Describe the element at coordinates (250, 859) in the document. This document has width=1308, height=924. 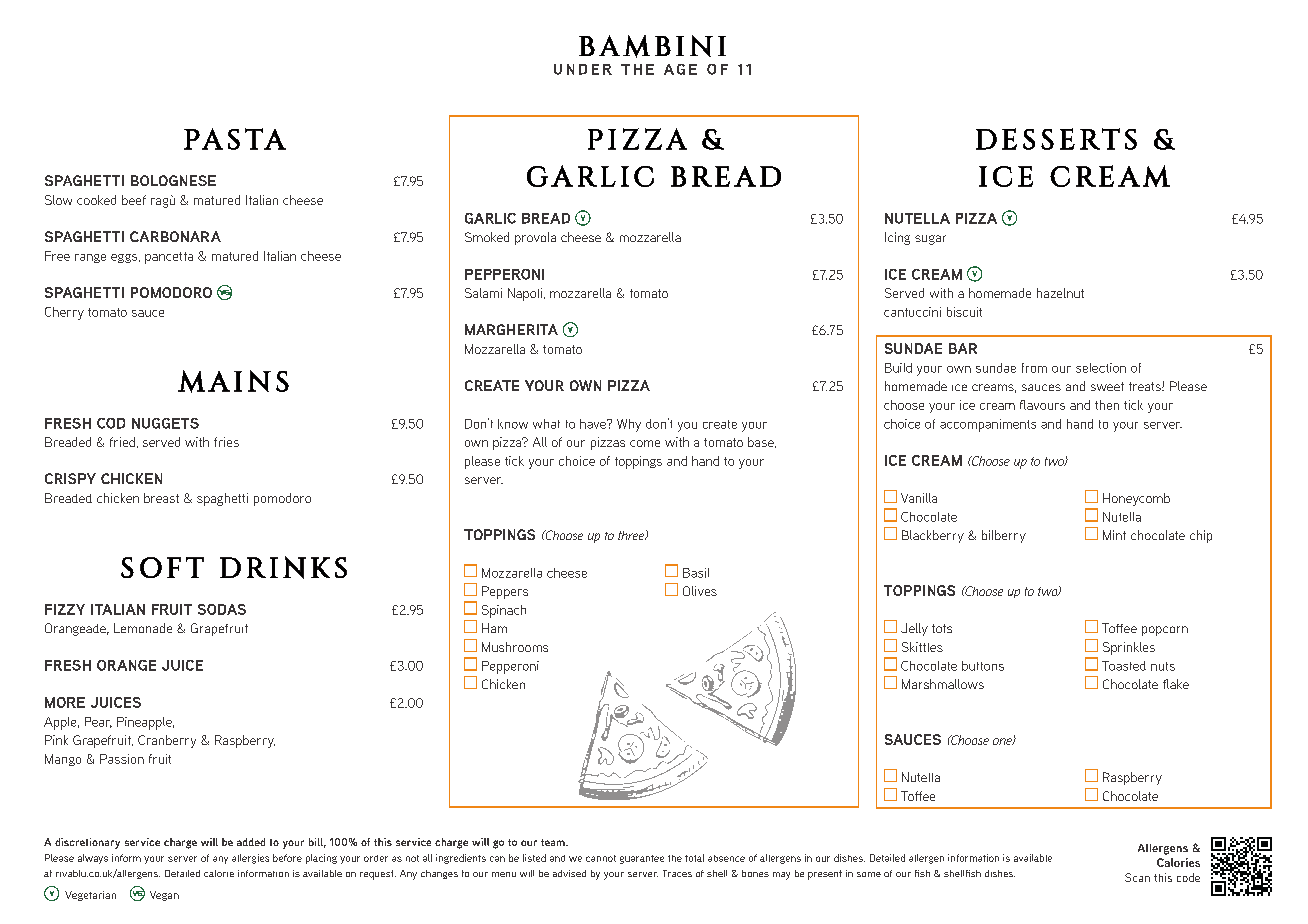
I see `allergies` at that location.
